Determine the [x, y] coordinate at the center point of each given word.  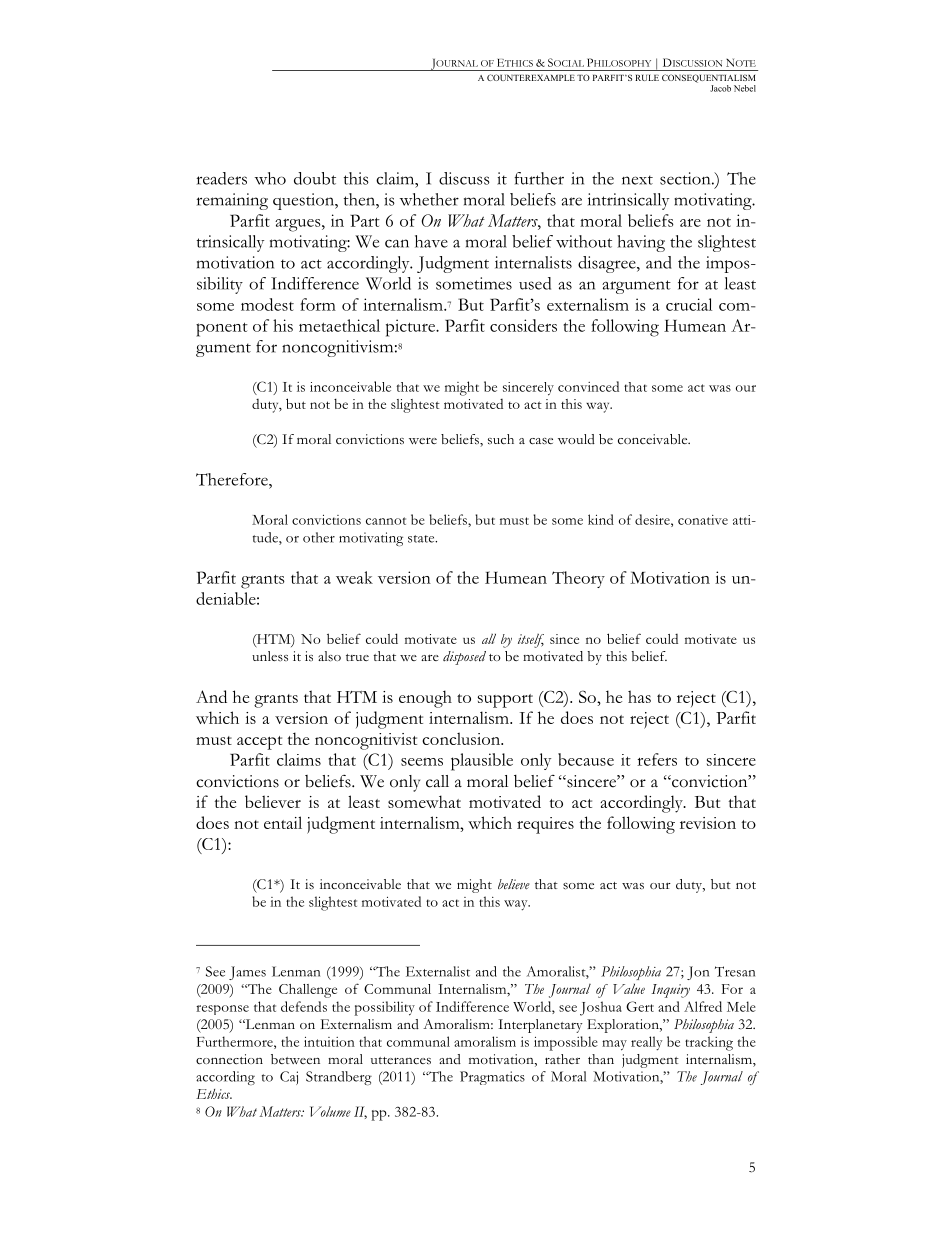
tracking [709, 1043]
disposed [464, 658]
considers [523, 325]
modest [267, 304]
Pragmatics [492, 1078]
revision [708, 823]
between [295, 1059]
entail [283, 822]
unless [270, 656]
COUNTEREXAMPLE [531, 77]
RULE [647, 78]
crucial [689, 304]
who [270, 178]
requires [545, 825]
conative [703, 520]
